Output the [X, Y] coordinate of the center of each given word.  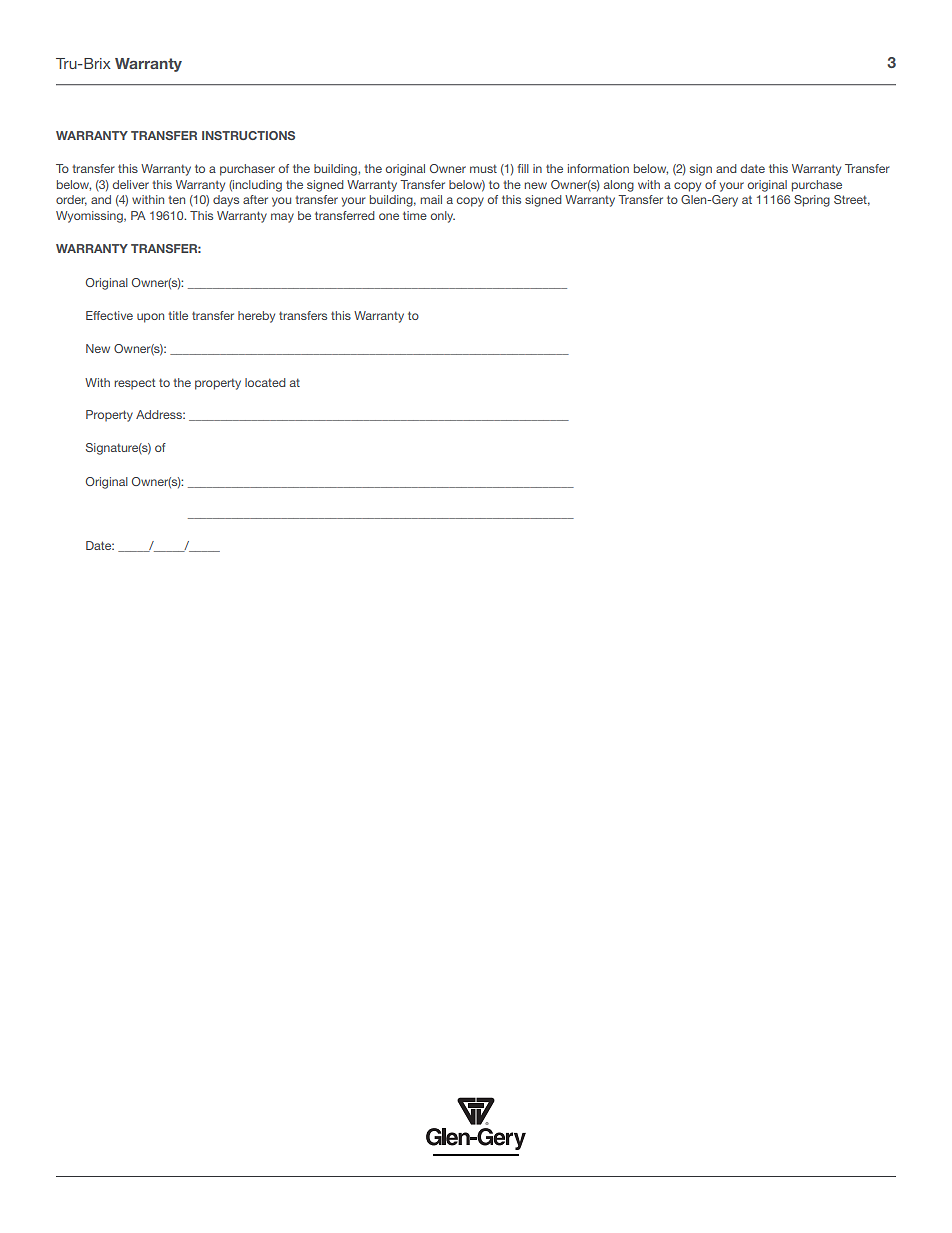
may [282, 218]
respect [134, 384]
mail [431, 199]
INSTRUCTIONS [248, 135]
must [483, 168]
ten [176, 200]
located [265, 382]
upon [150, 318]
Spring [812, 201]
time [415, 215]
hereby [256, 317]
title [178, 315]
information [598, 168]
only [443, 217]
